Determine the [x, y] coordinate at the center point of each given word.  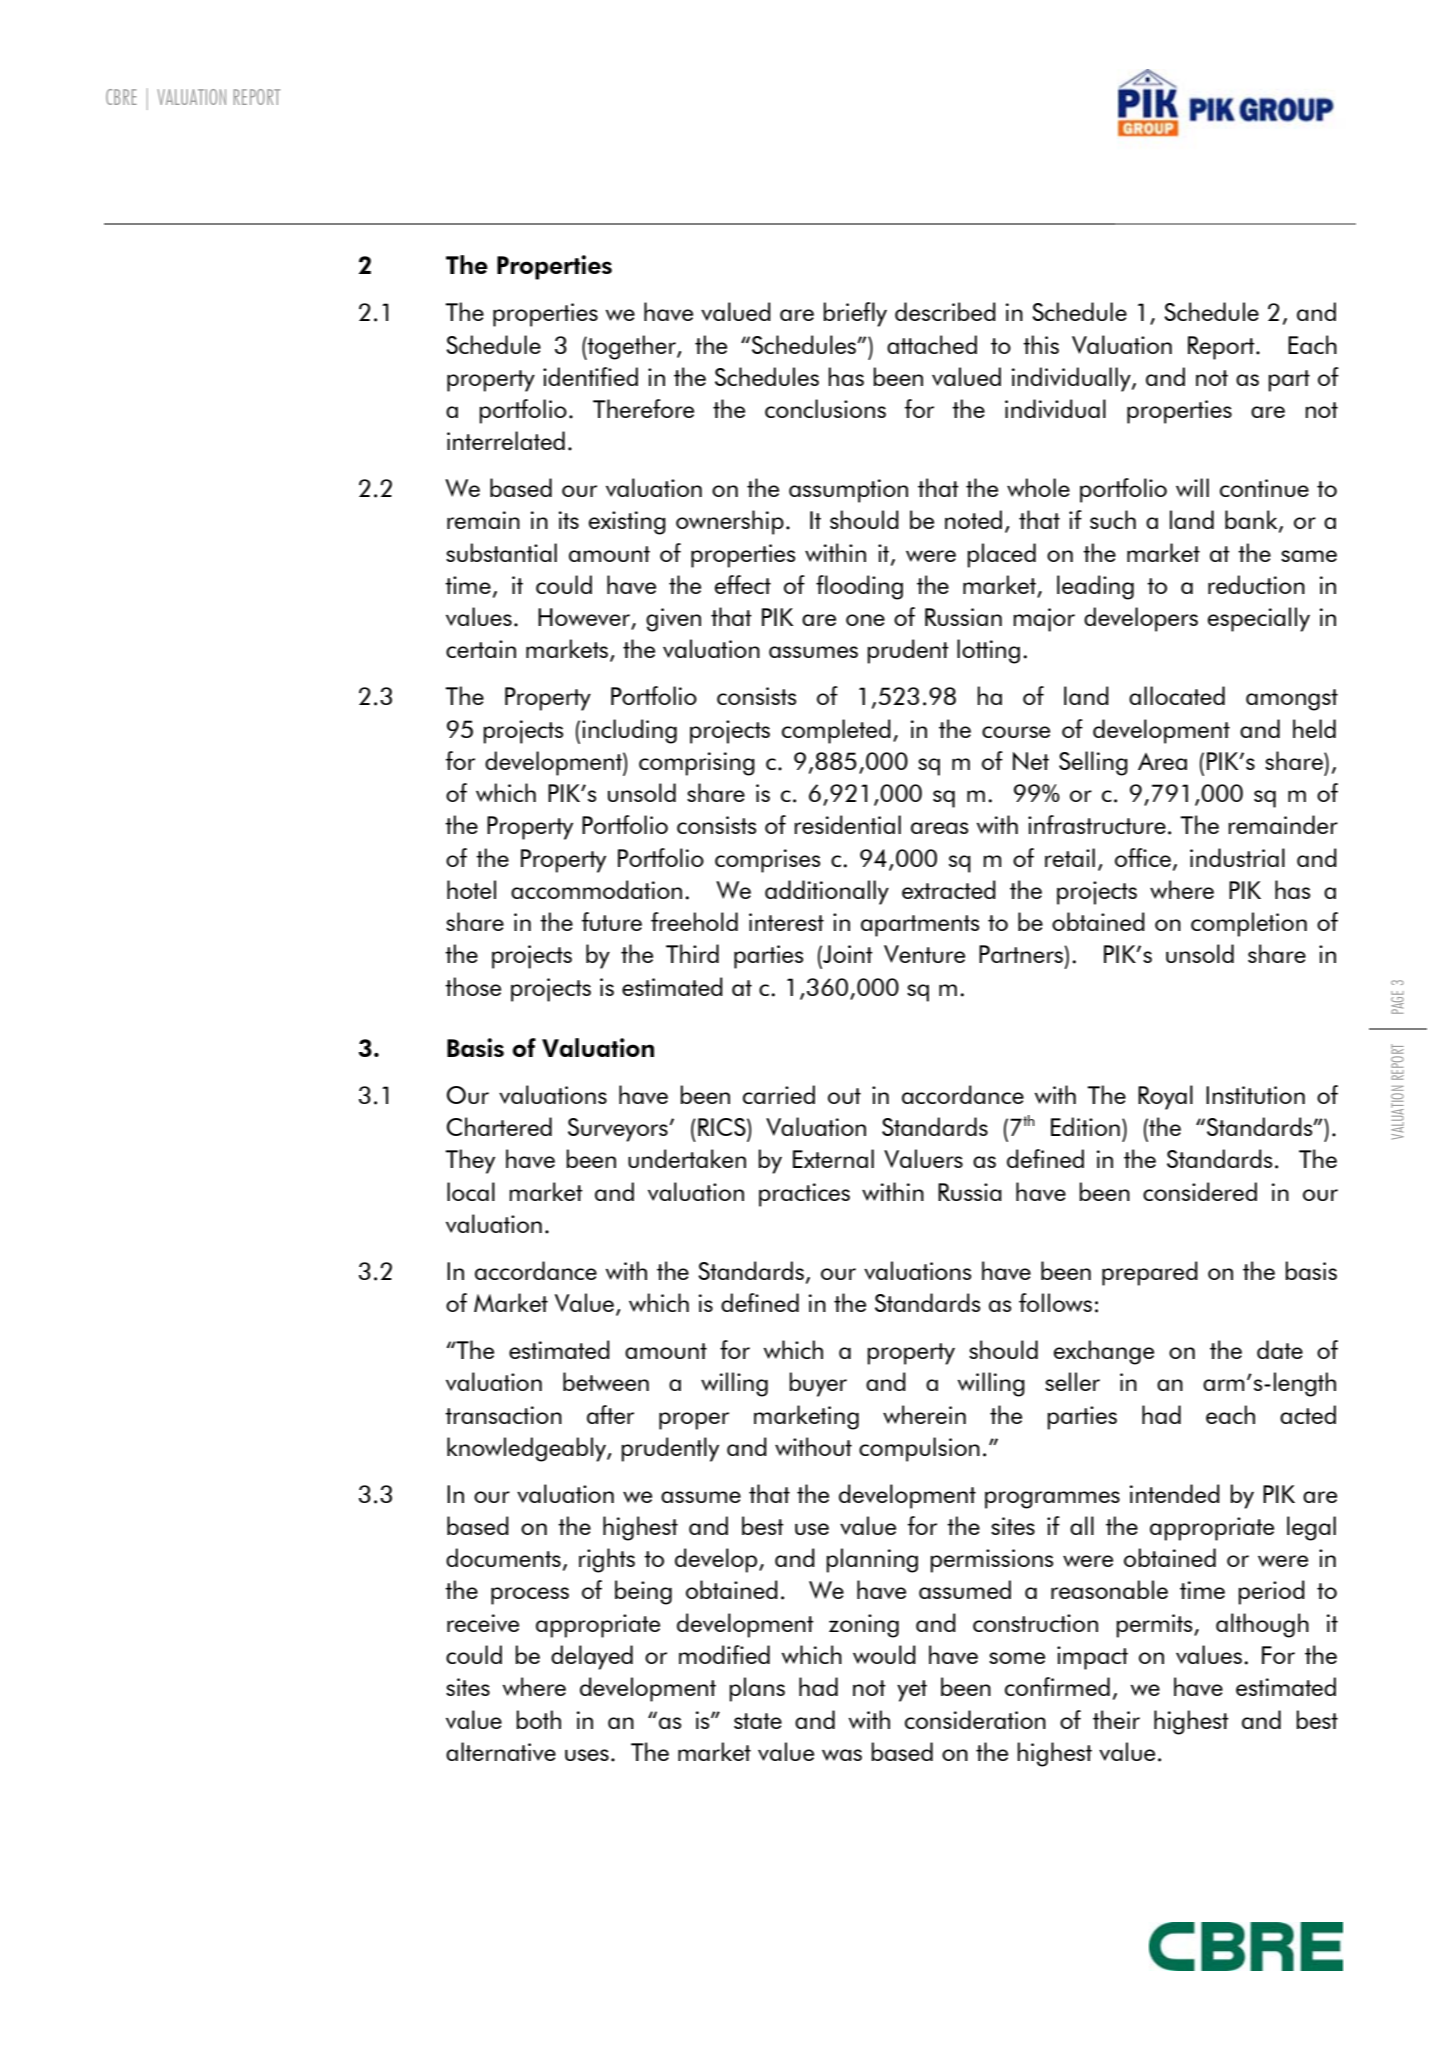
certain [481, 649]
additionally [827, 892]
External [833, 1158]
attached [932, 344]
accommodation [596, 889]
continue [1264, 488]
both [538, 1719]
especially [1259, 619]
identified [590, 376]
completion [1249, 924]
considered [1200, 1191]
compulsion [919, 1449]
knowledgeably [527, 1449]
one [865, 620]
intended [1175, 1493]
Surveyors [618, 1130]
